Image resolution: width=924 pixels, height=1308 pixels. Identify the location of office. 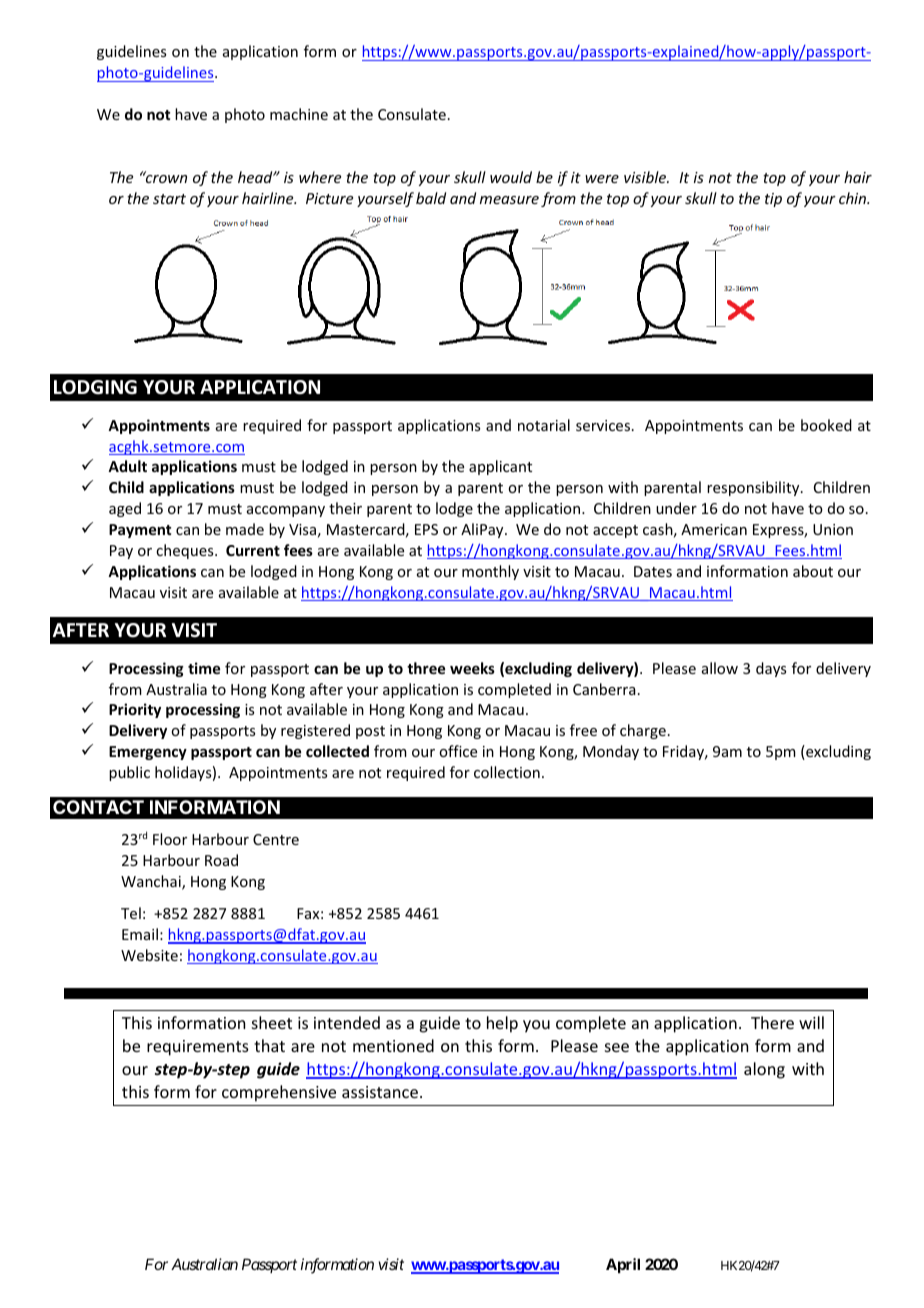
(458, 751).
